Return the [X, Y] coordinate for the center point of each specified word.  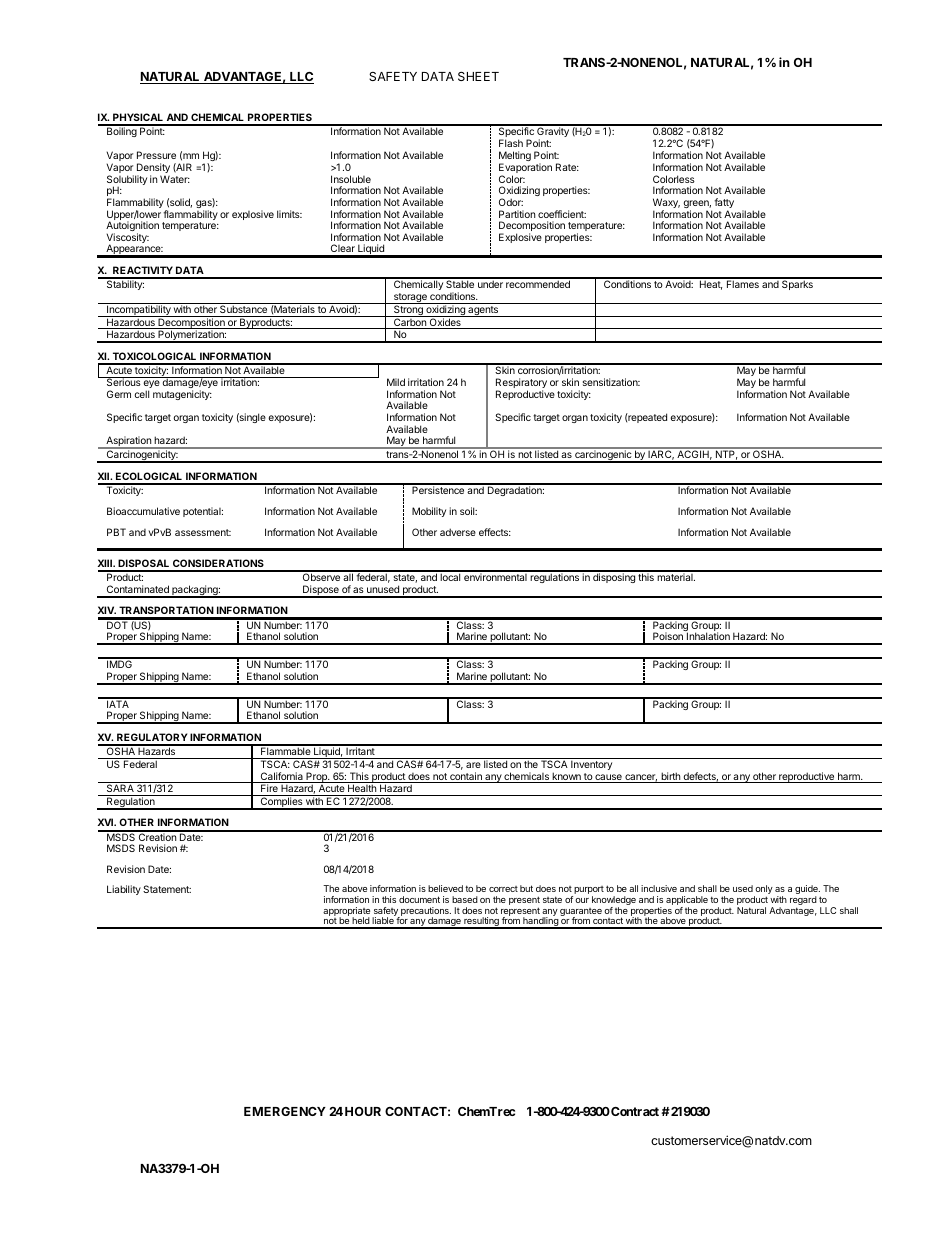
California [281, 777]
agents [483, 311]
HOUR [363, 1111]
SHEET [478, 76]
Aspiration [128, 442]
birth [670, 777]
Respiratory [521, 384]
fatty [724, 204]
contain [466, 777]
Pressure [156, 155]
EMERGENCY [285, 1111]
